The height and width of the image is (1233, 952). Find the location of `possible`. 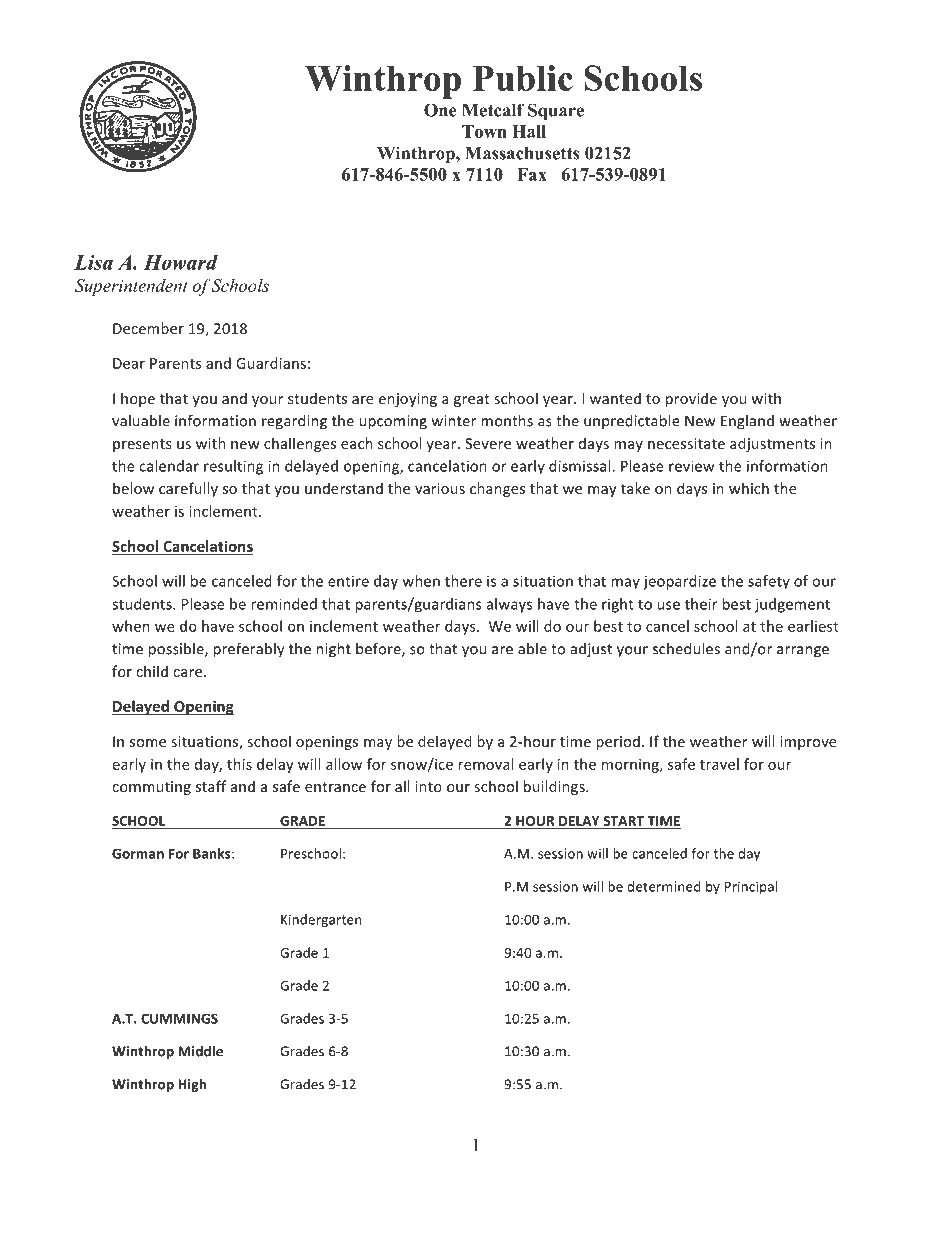

possible is located at coordinates (177, 650).
